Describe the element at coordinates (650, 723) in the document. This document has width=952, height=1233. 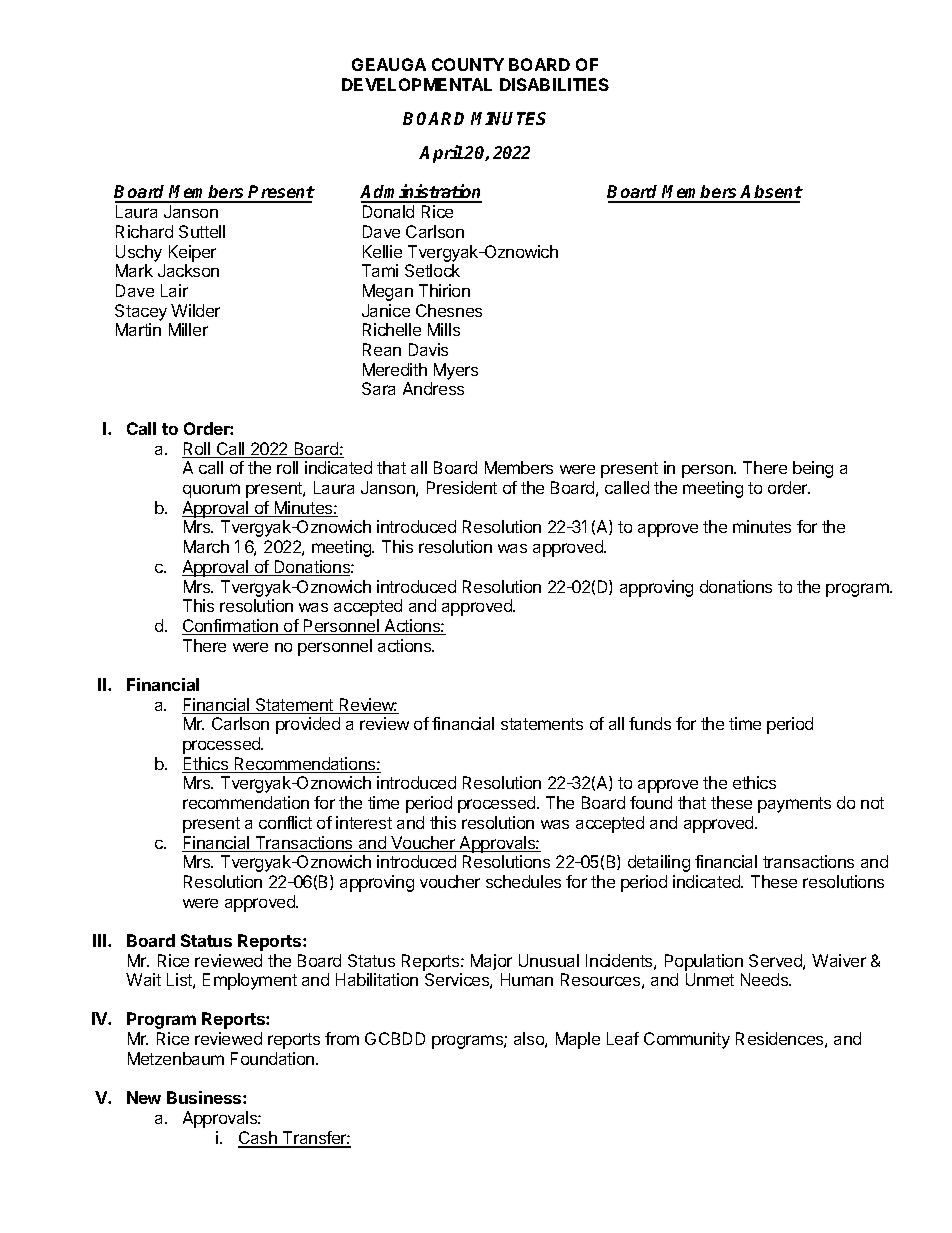
I see `funds` at that location.
